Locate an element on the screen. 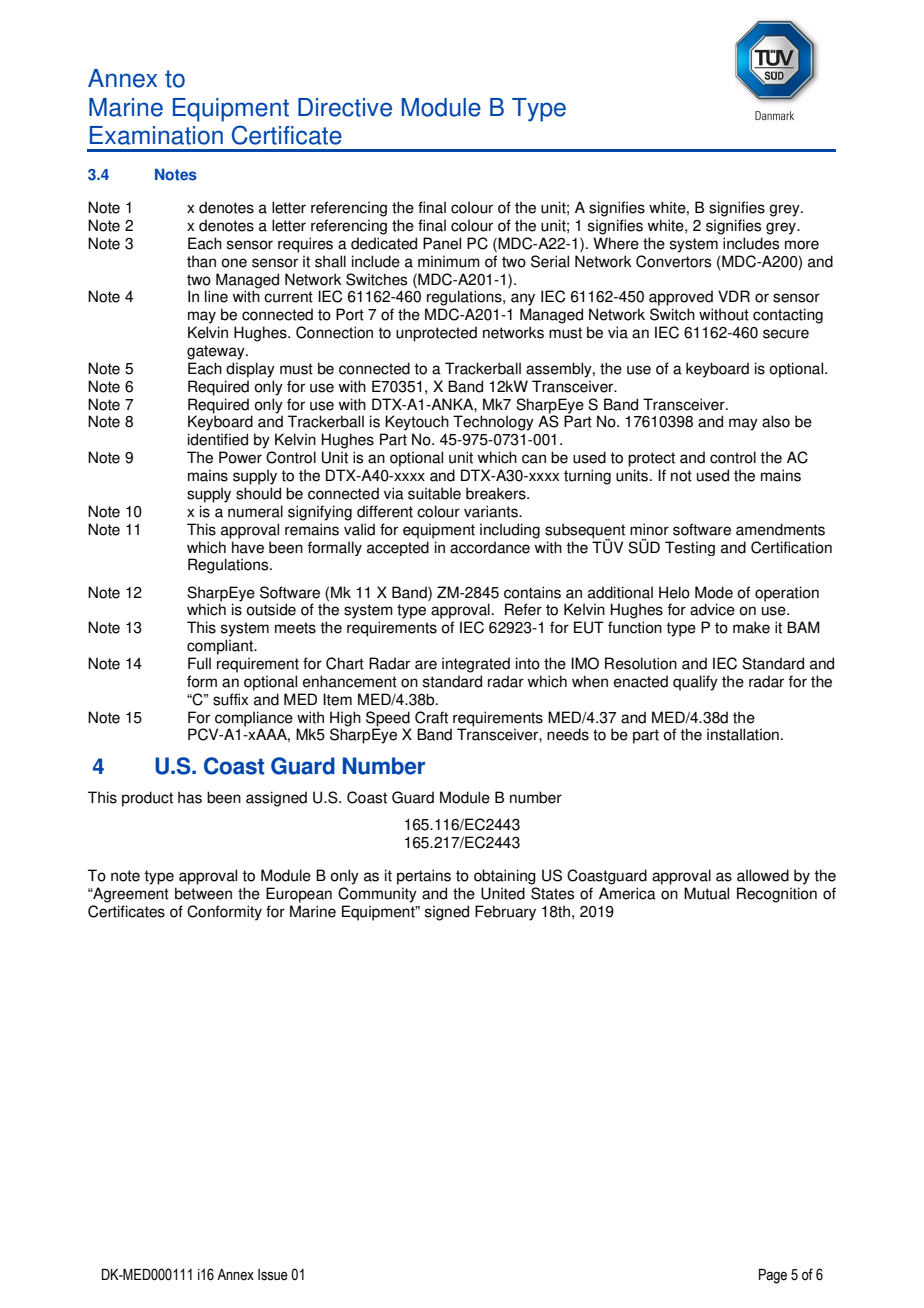 Image resolution: width=924 pixels, height=1308 pixels. integrated is located at coordinates (476, 665).
